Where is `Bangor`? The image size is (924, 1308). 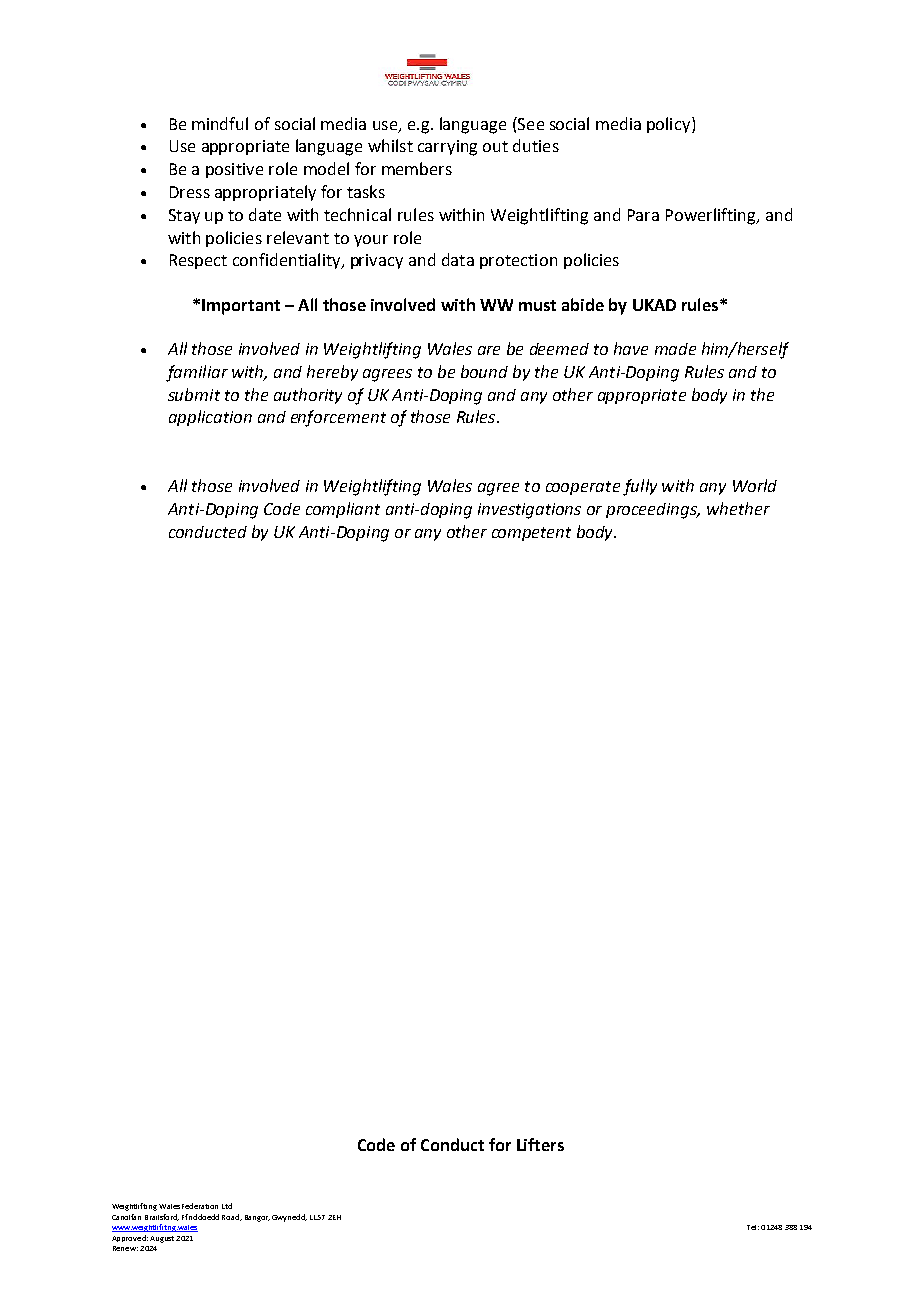 Bangor is located at coordinates (257, 1218).
